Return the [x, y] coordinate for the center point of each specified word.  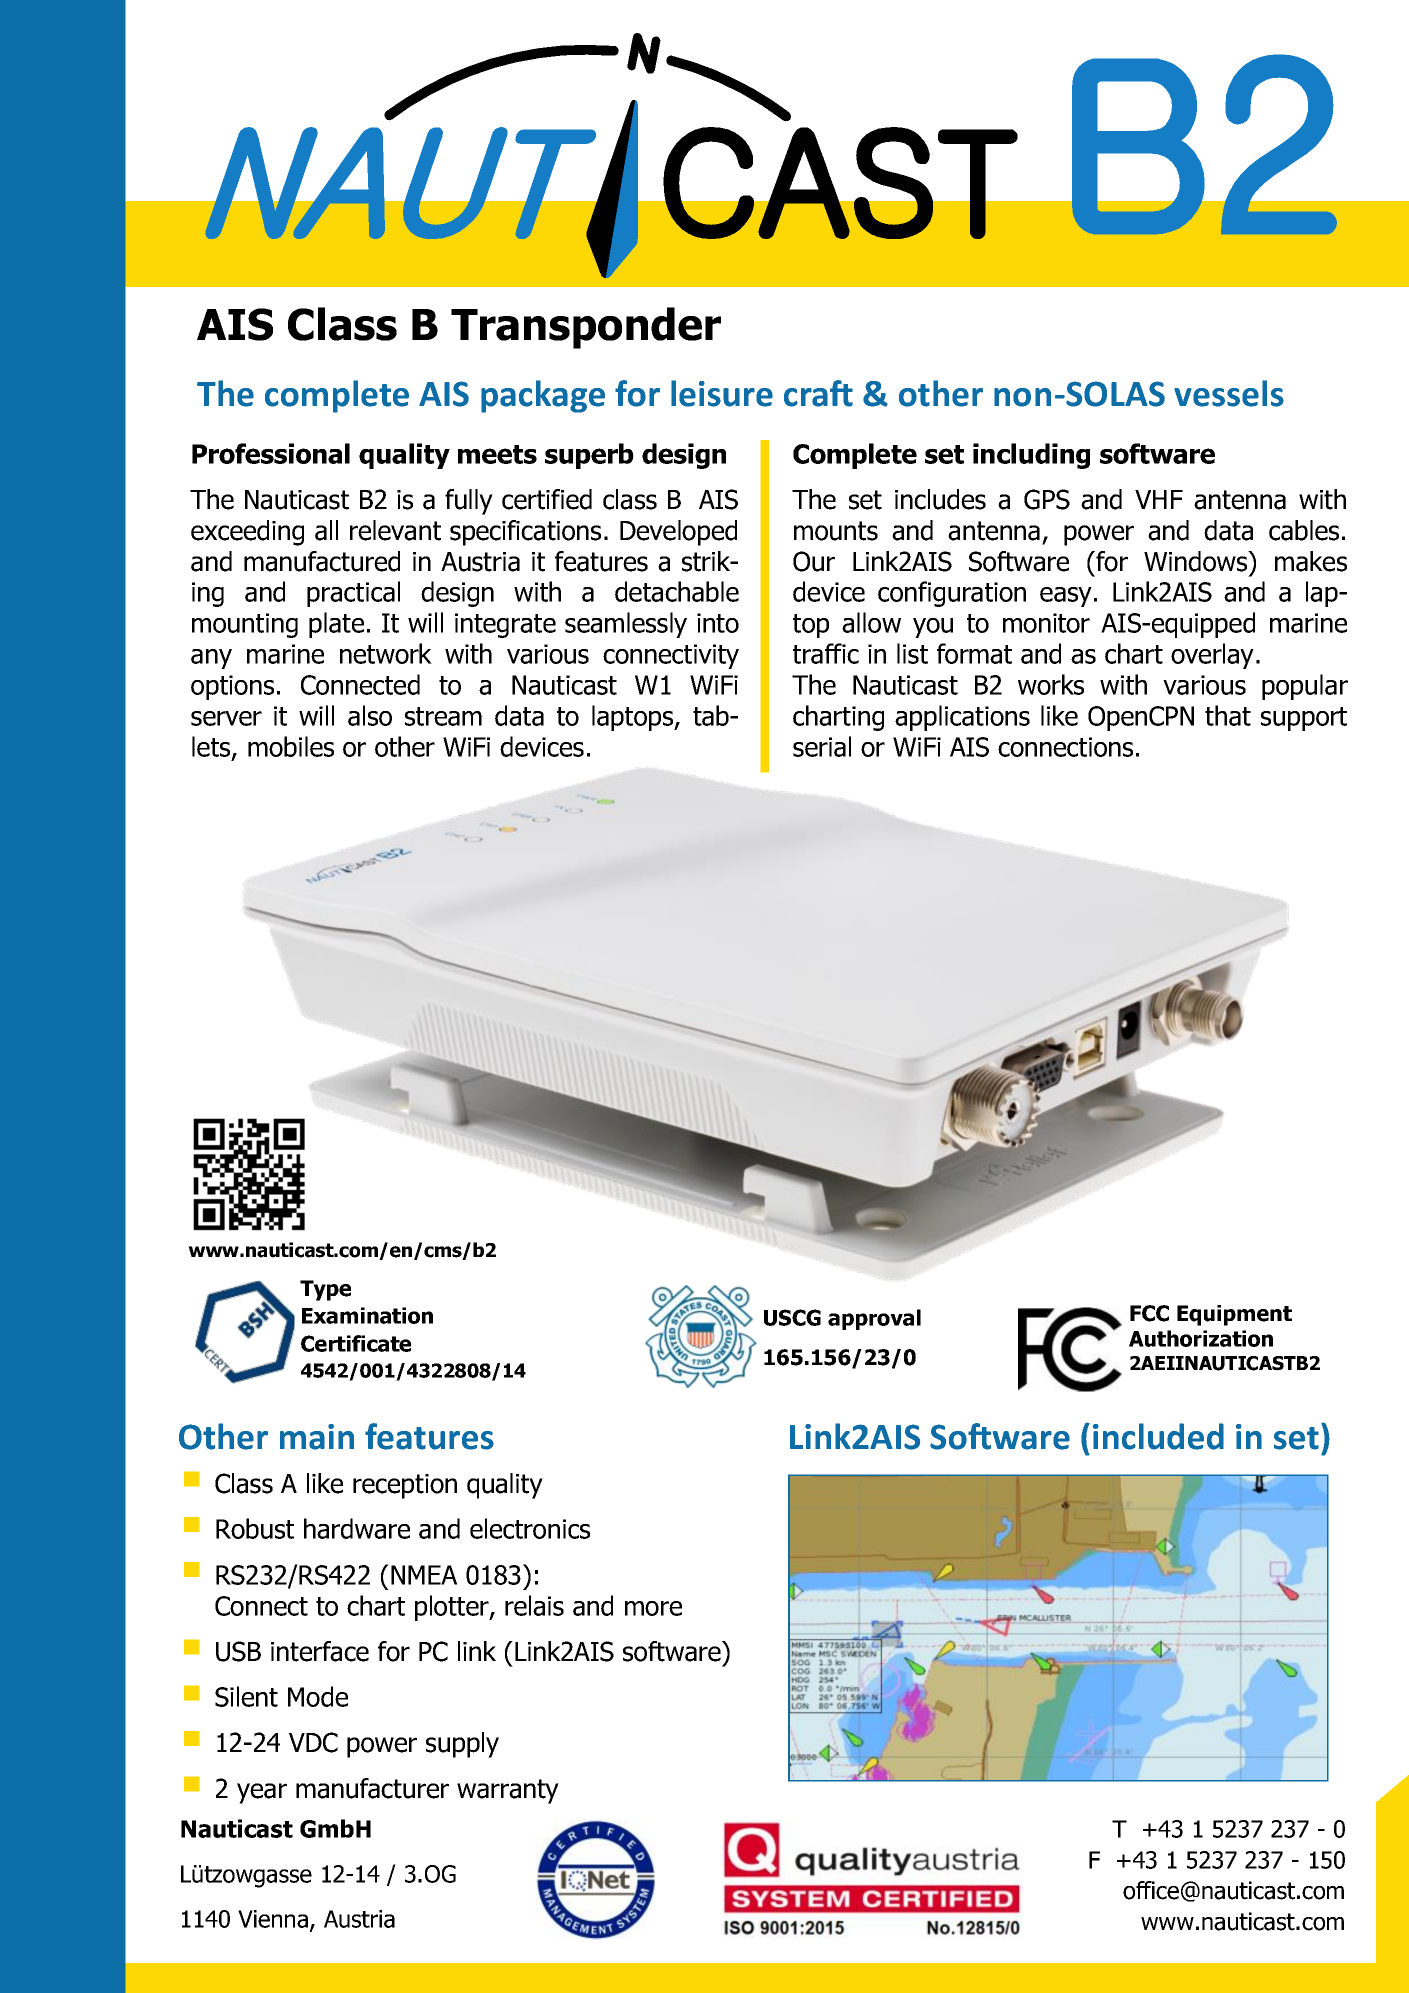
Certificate [356, 1343]
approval [874, 1319]
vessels [1229, 393]
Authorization [1201, 1338]
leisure [722, 393]
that [1228, 715]
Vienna [273, 1919]
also [370, 715]
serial [822, 746]
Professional [271, 453]
